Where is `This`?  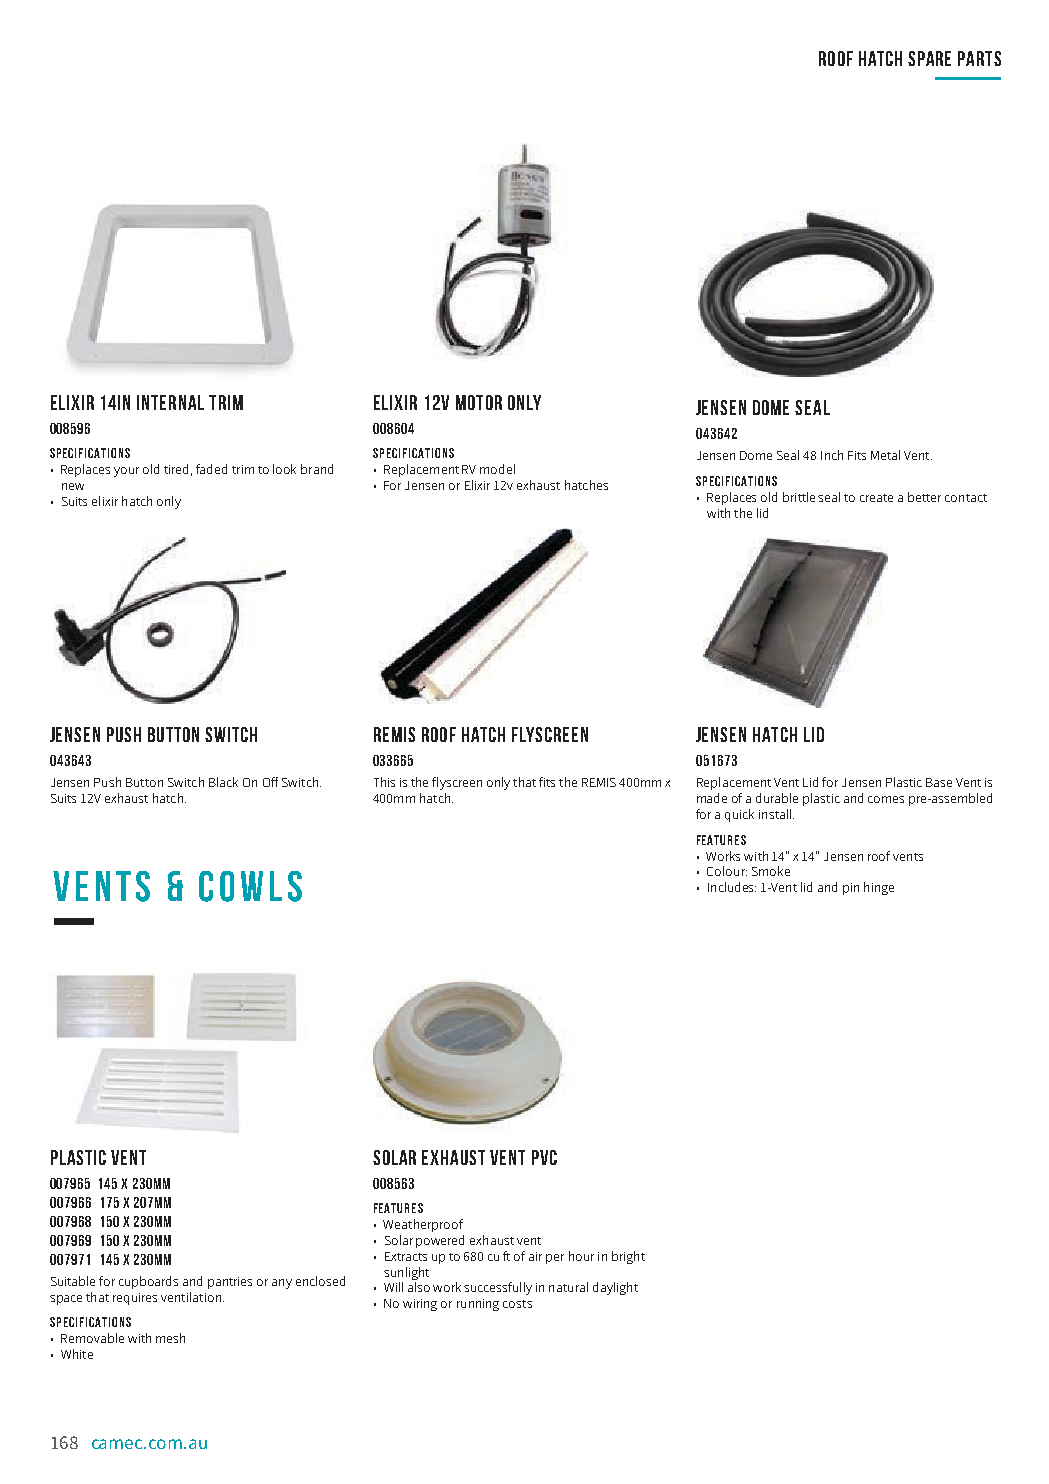 This is located at coordinates (384, 782).
